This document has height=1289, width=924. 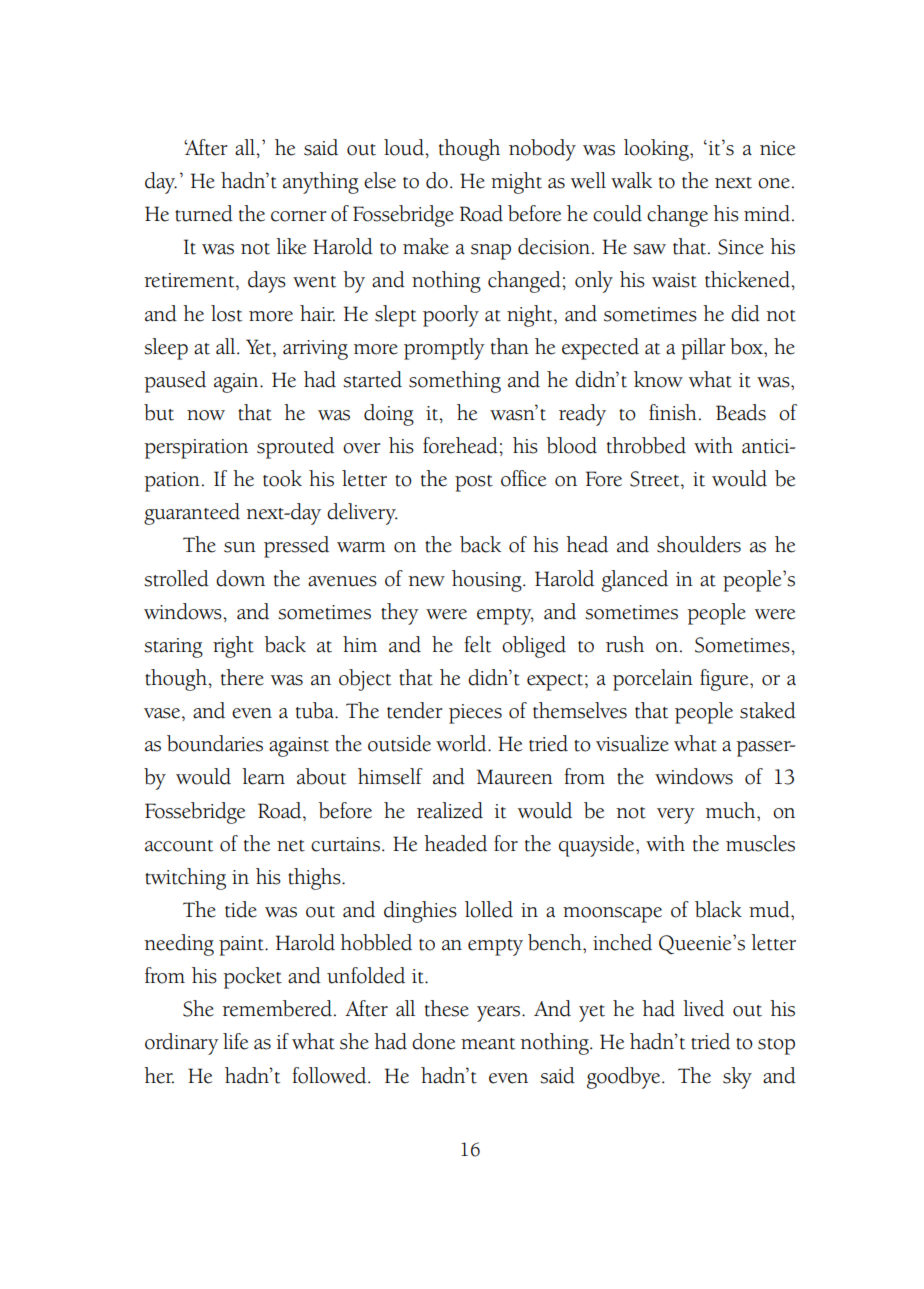 I want to click on life, so click(x=235, y=1041).
